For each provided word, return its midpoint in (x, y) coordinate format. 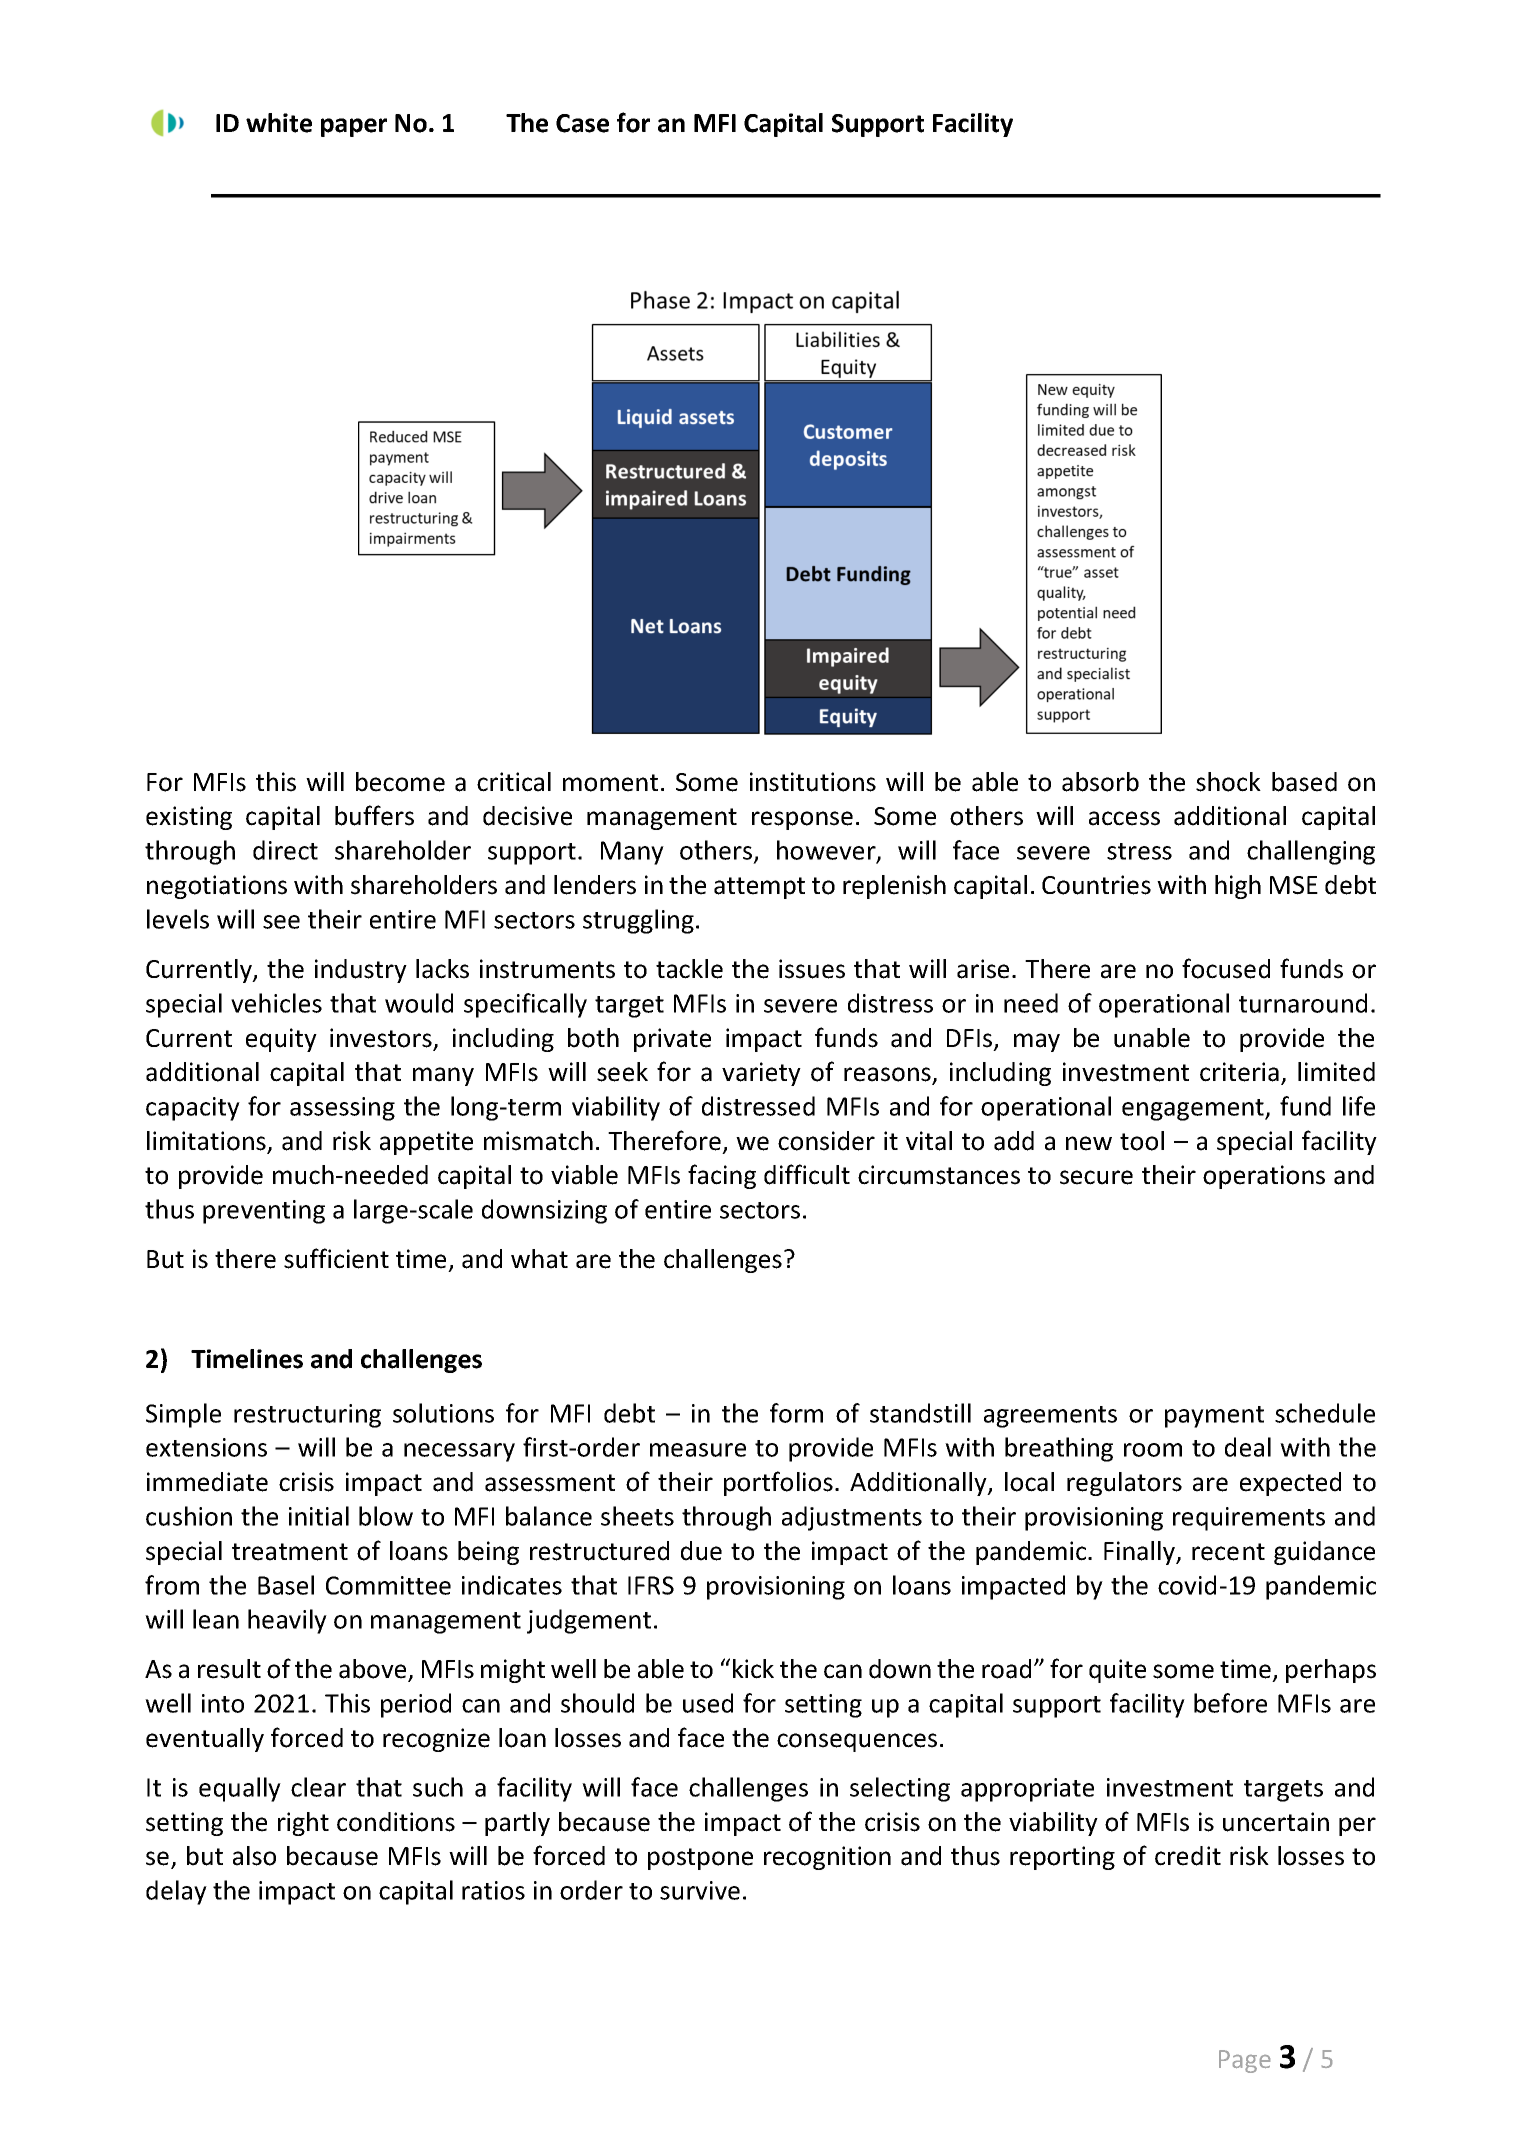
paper (354, 127)
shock (1228, 782)
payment (1214, 1417)
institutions (813, 782)
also (254, 1856)
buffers (374, 815)
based (1304, 782)
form (796, 1413)
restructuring (307, 1416)
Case (582, 123)
